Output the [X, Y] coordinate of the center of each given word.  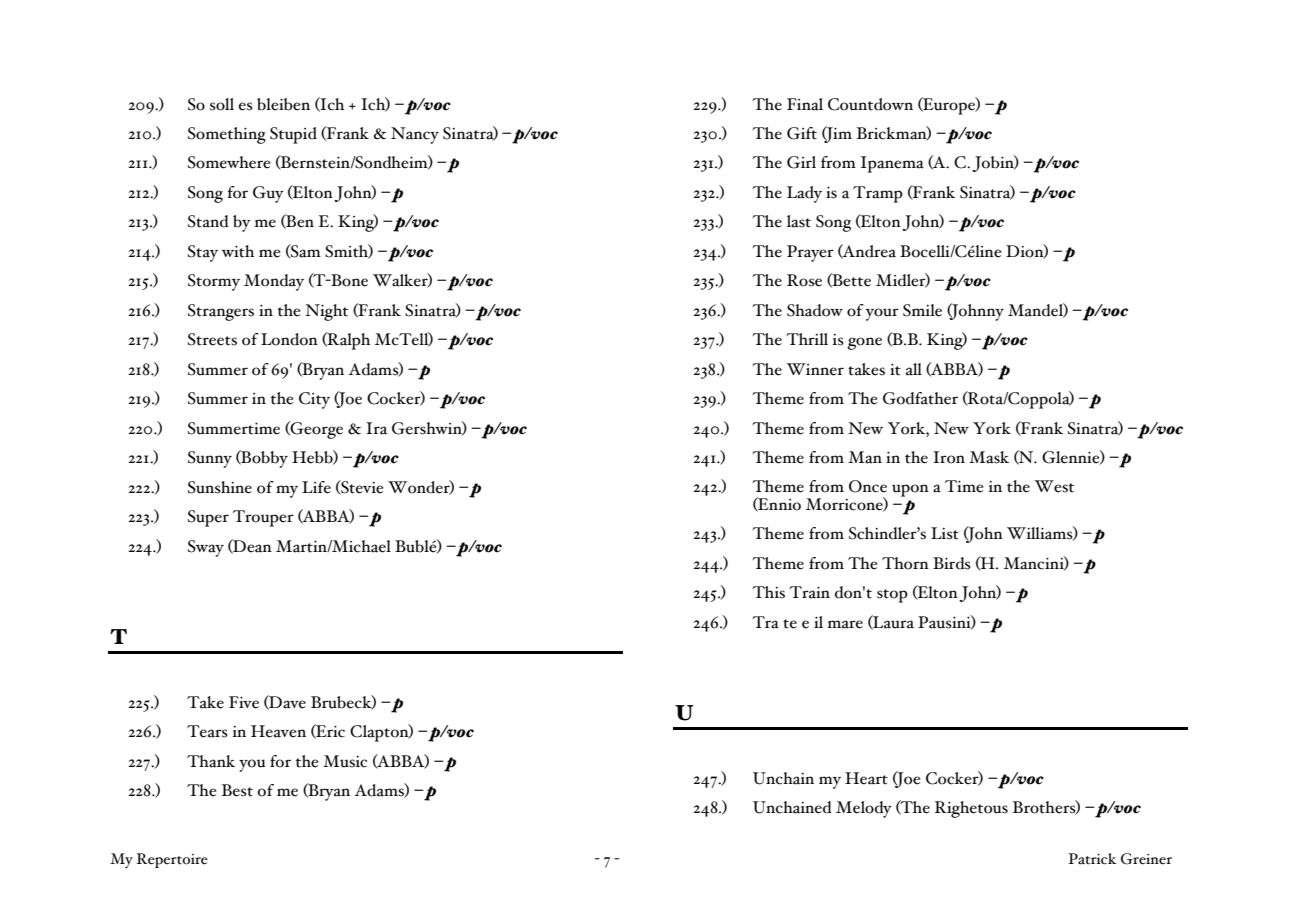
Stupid [293, 135]
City [314, 400]
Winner [815, 369]
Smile [922, 310]
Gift [802, 133]
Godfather [920, 398]
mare [845, 624]
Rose [804, 280]
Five [244, 702]
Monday [274, 282]
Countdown [870, 104]
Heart [866, 778]
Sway [206, 548]
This [768, 592]
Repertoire [172, 860]
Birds [952, 563]
